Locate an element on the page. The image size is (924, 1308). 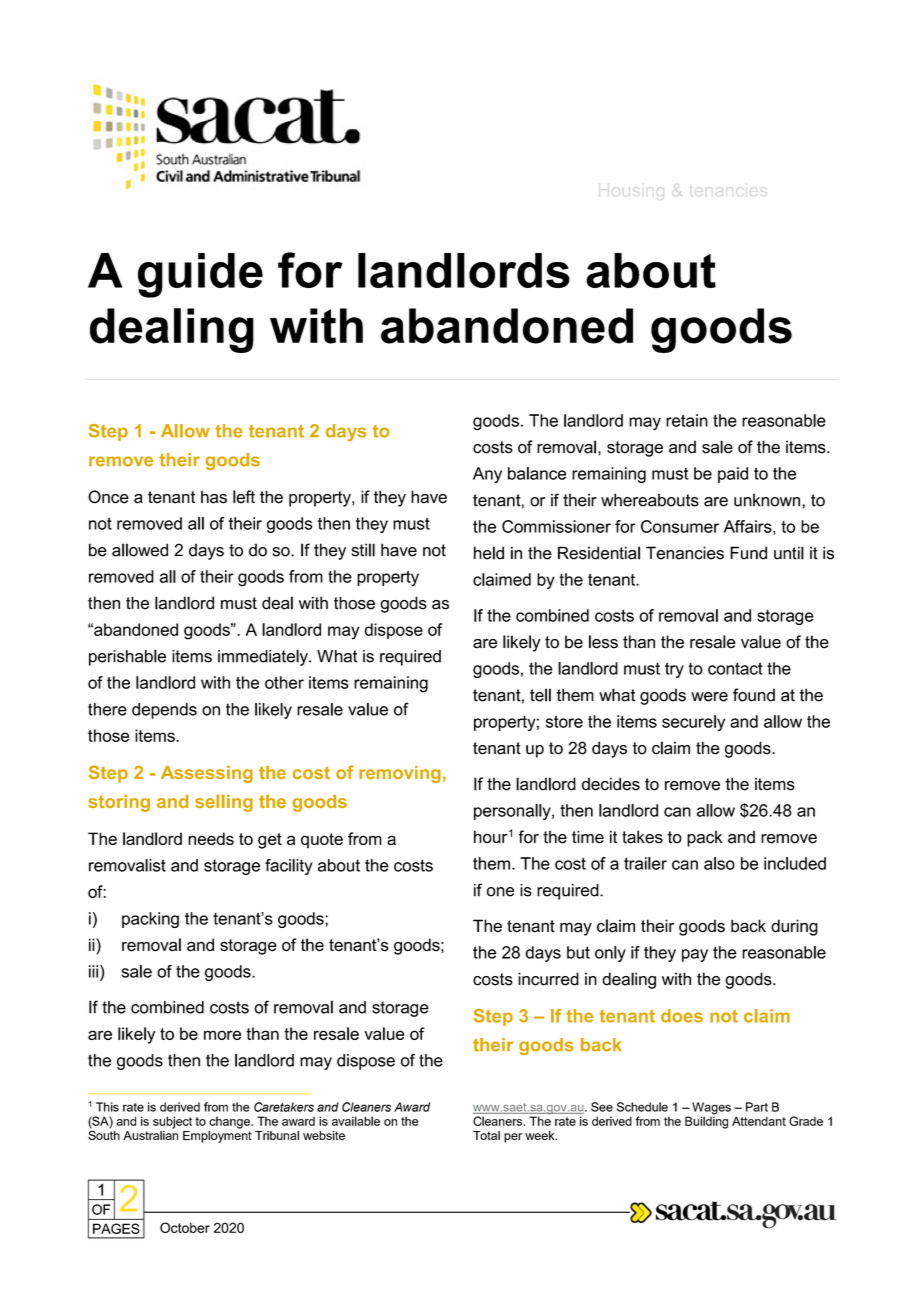
Fund is located at coordinates (748, 553).
